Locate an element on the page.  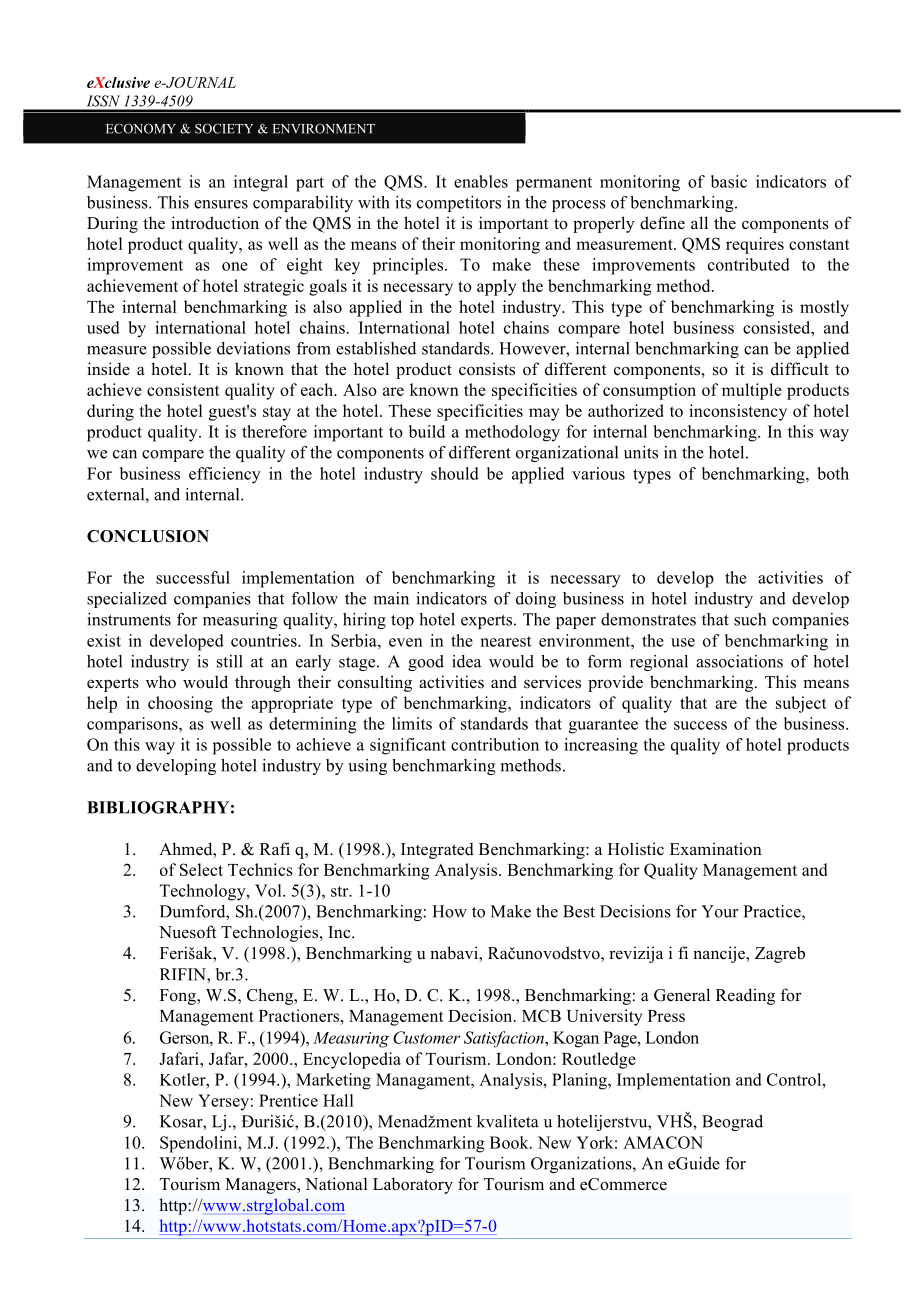
idea is located at coordinates (466, 661).
